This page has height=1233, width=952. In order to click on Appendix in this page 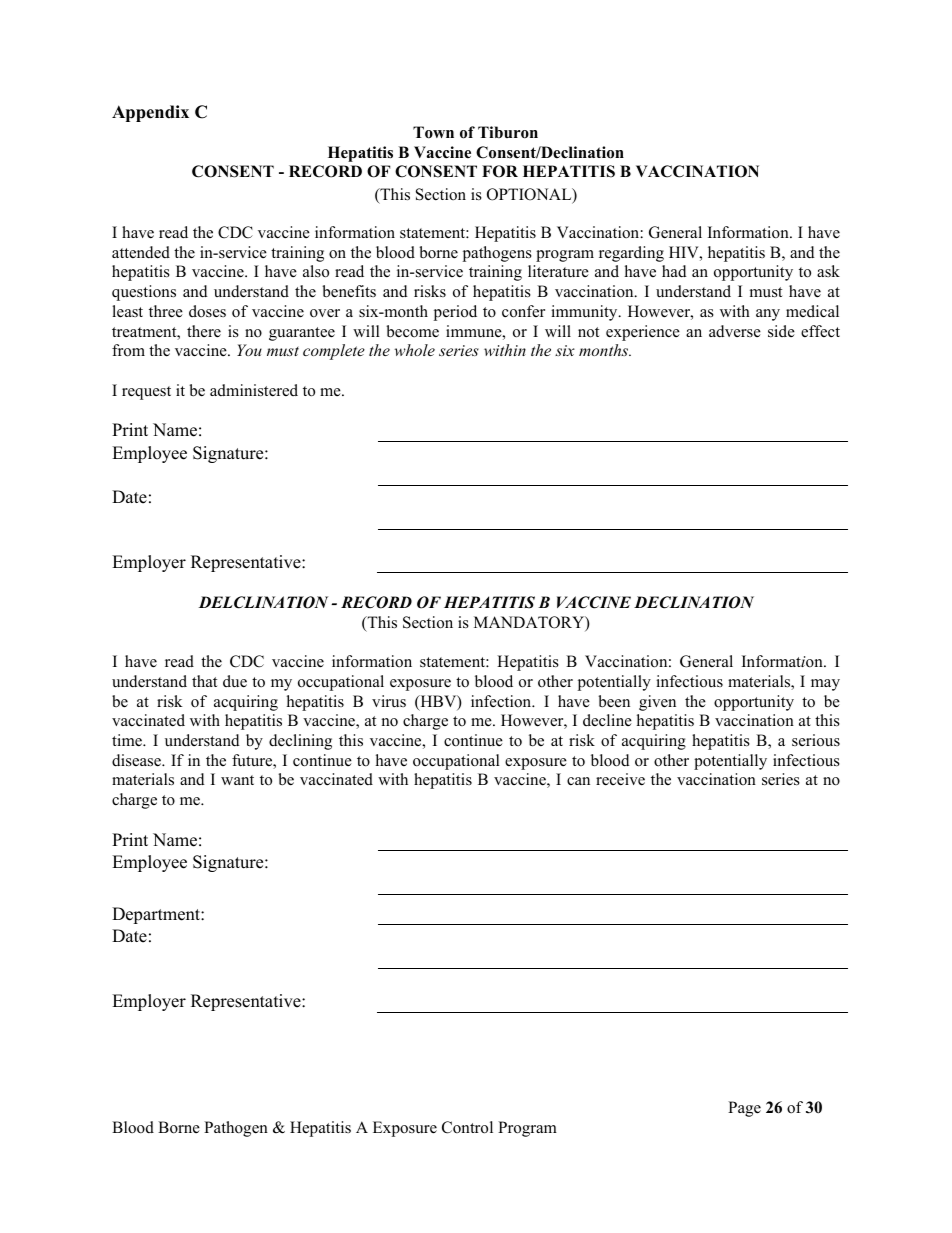, I will do `click(150, 113)`.
